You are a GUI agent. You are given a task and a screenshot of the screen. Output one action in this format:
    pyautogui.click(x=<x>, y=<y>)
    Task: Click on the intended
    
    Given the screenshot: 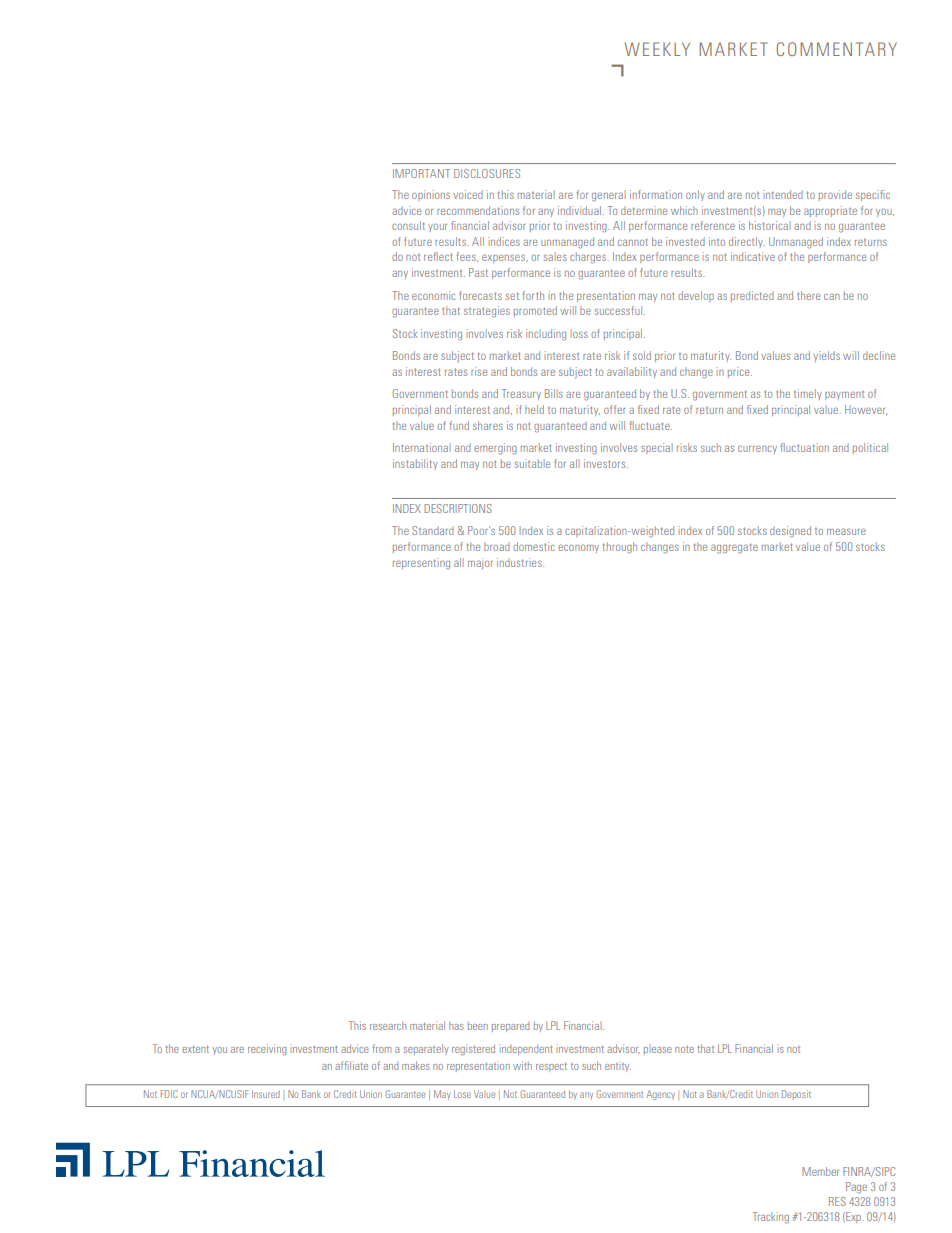 What is the action you would take?
    pyautogui.click(x=783, y=194)
